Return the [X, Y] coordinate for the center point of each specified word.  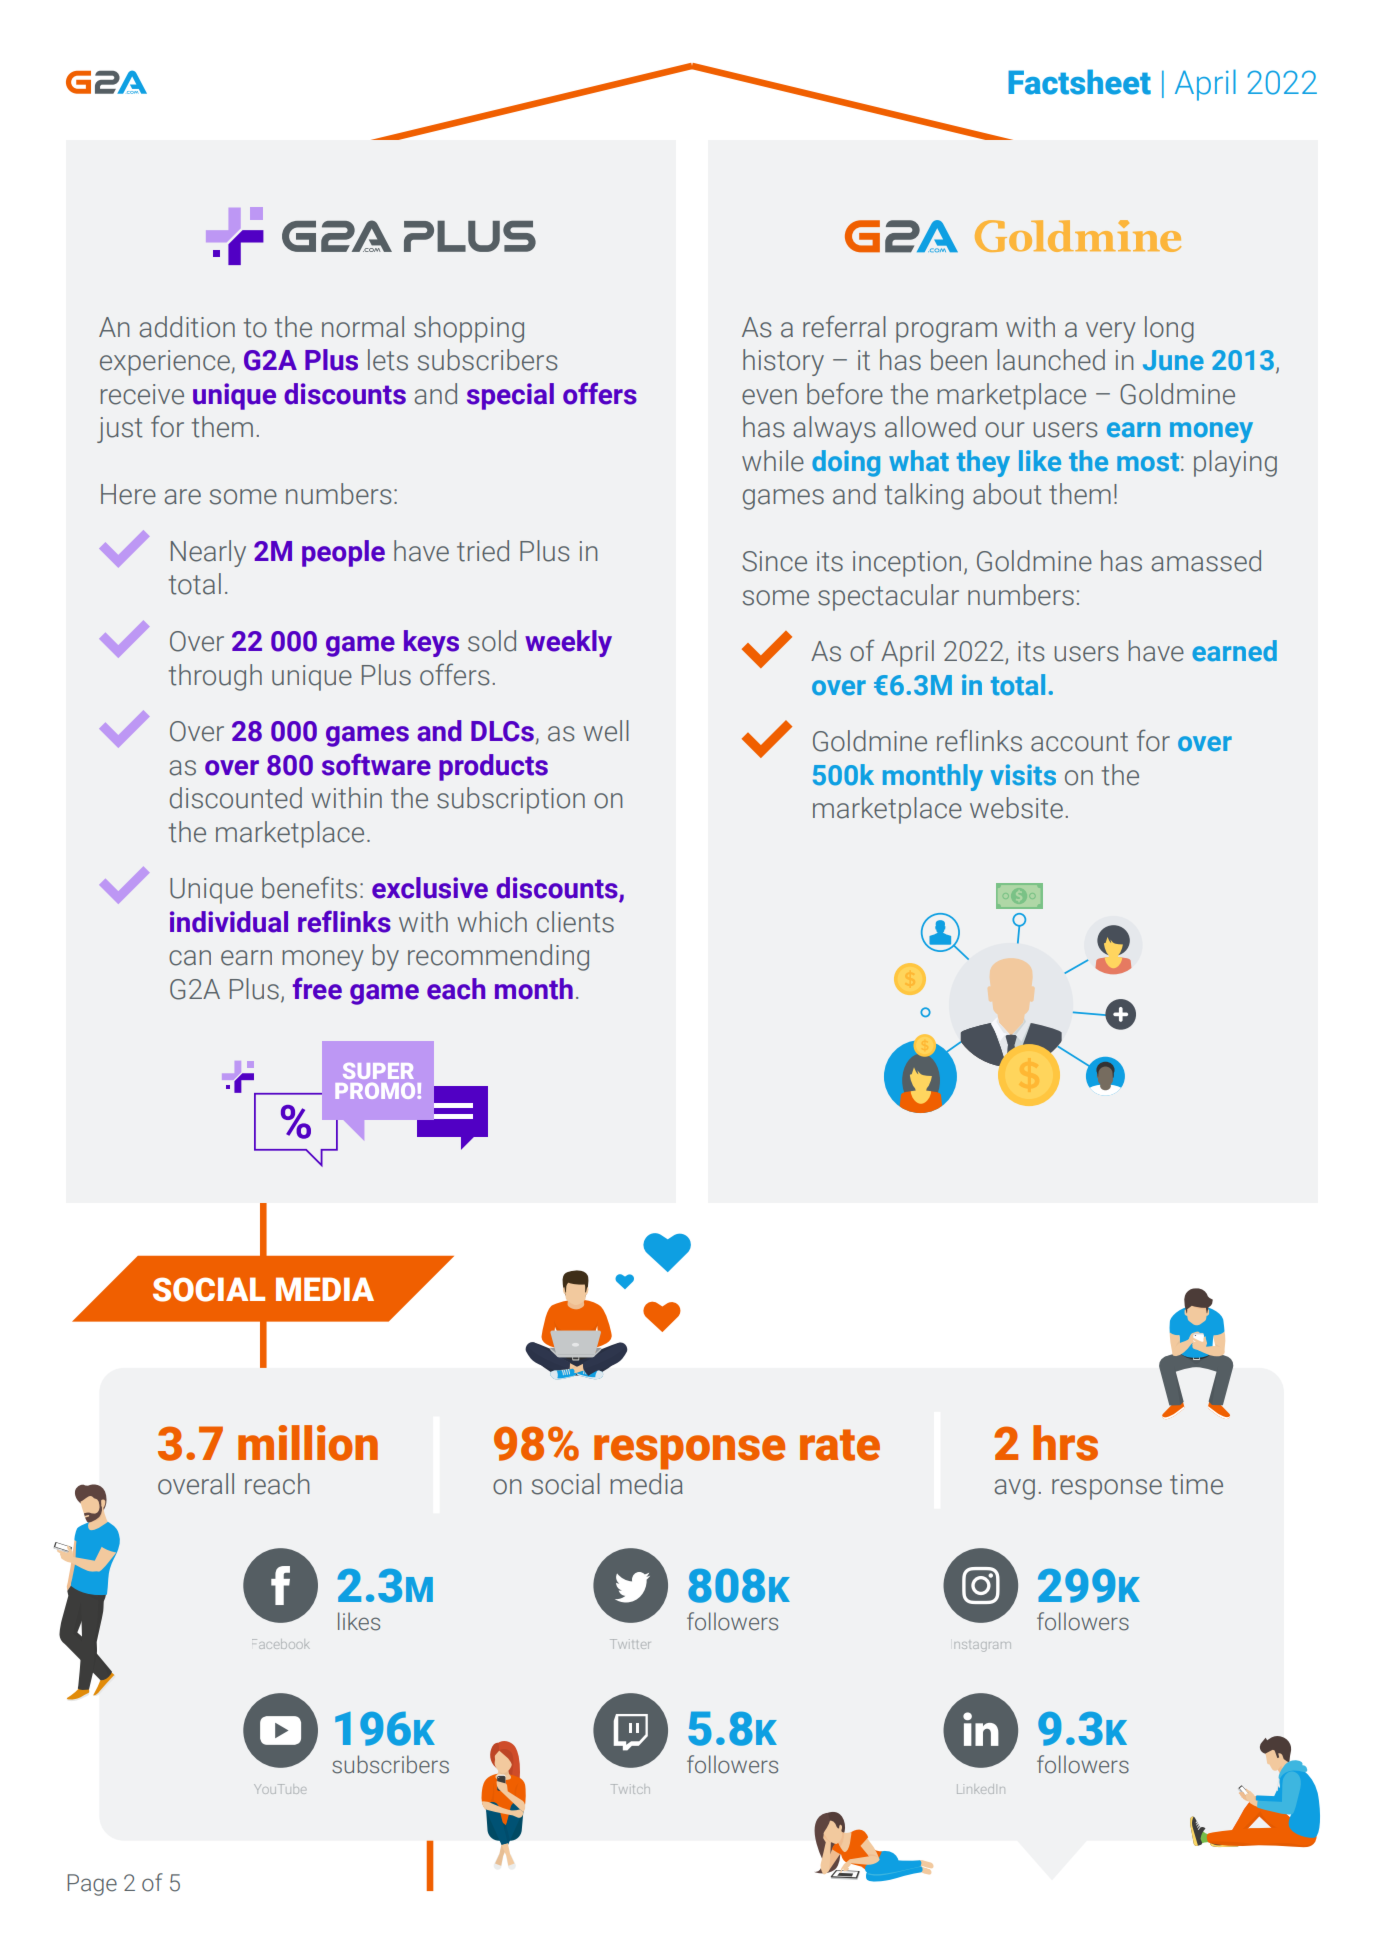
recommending [498, 957]
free [317, 988]
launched [1051, 360]
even [769, 397]
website [1016, 808]
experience [165, 363]
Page [92, 1885]
